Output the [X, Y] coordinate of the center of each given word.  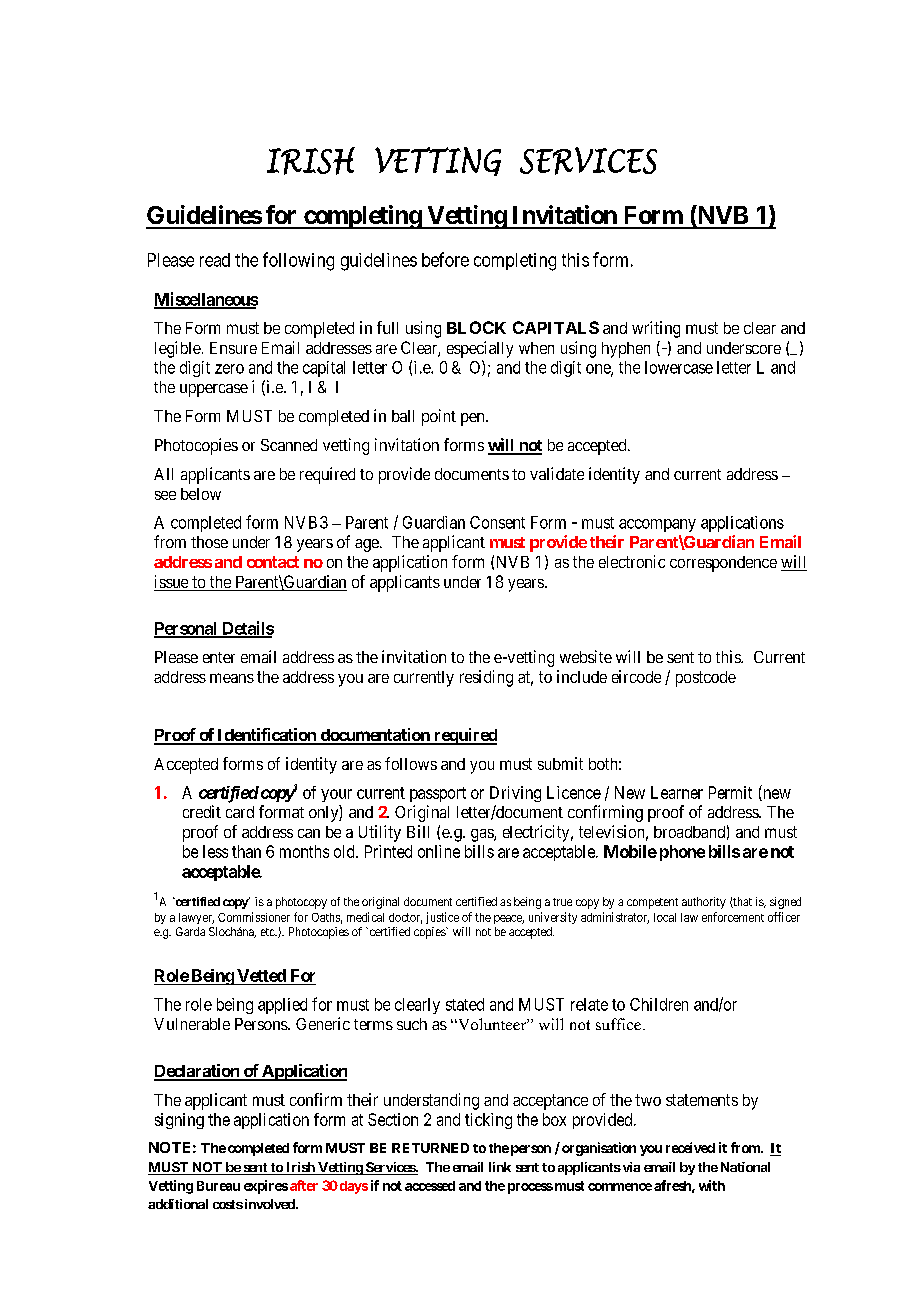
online [439, 851]
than [246, 851]
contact [273, 562]
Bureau [218, 1186]
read [215, 260]
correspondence [723, 564]
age [368, 545]
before [445, 259]
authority [704, 903]
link [500, 1167]
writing [656, 329]
